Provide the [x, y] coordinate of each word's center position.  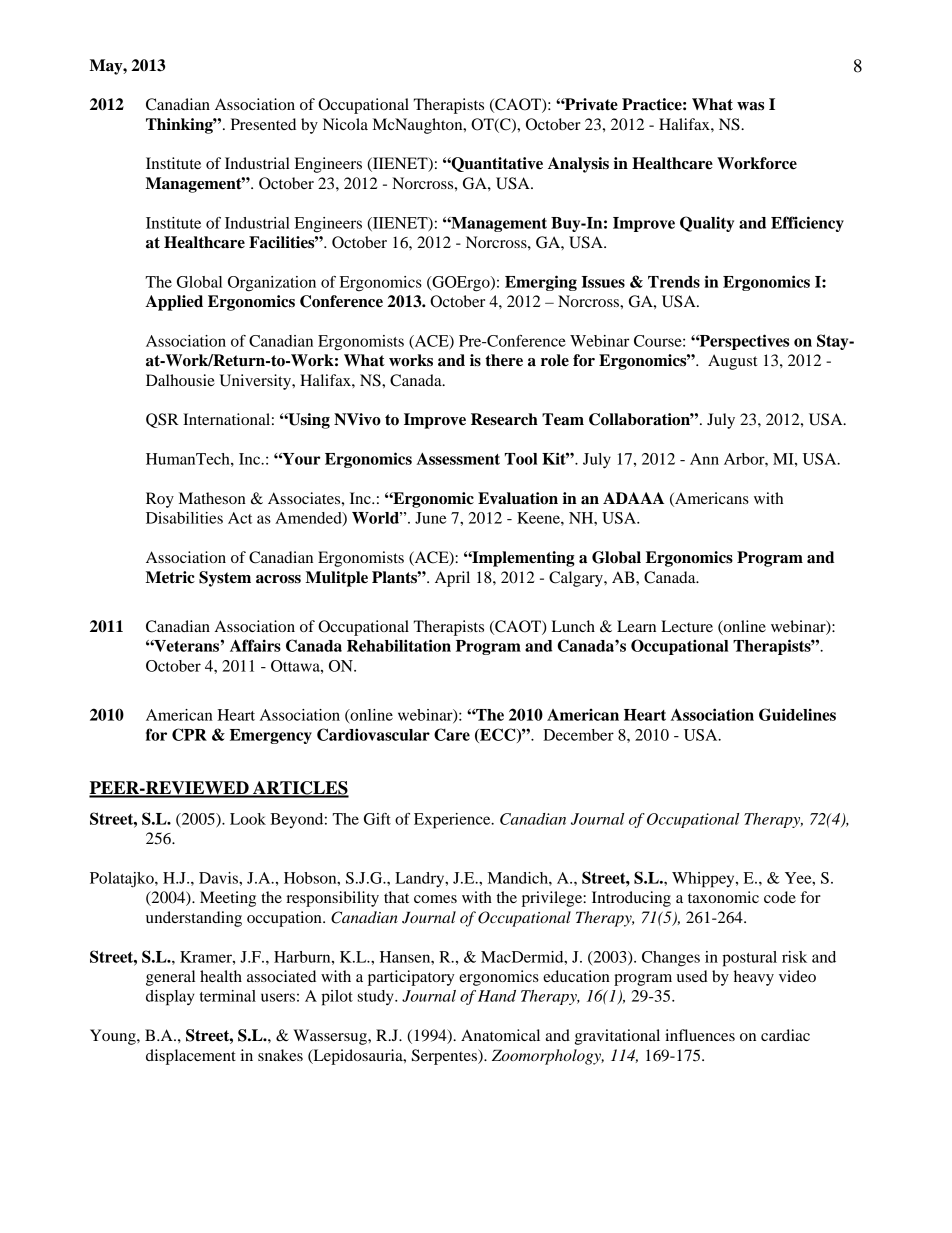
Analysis [578, 165]
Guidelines [797, 714]
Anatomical [500, 1035]
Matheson [212, 498]
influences [700, 1035]
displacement [191, 1057]
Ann [704, 459]
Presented [263, 124]
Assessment [458, 459]
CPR [189, 734]
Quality [707, 224]
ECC [498, 735]
